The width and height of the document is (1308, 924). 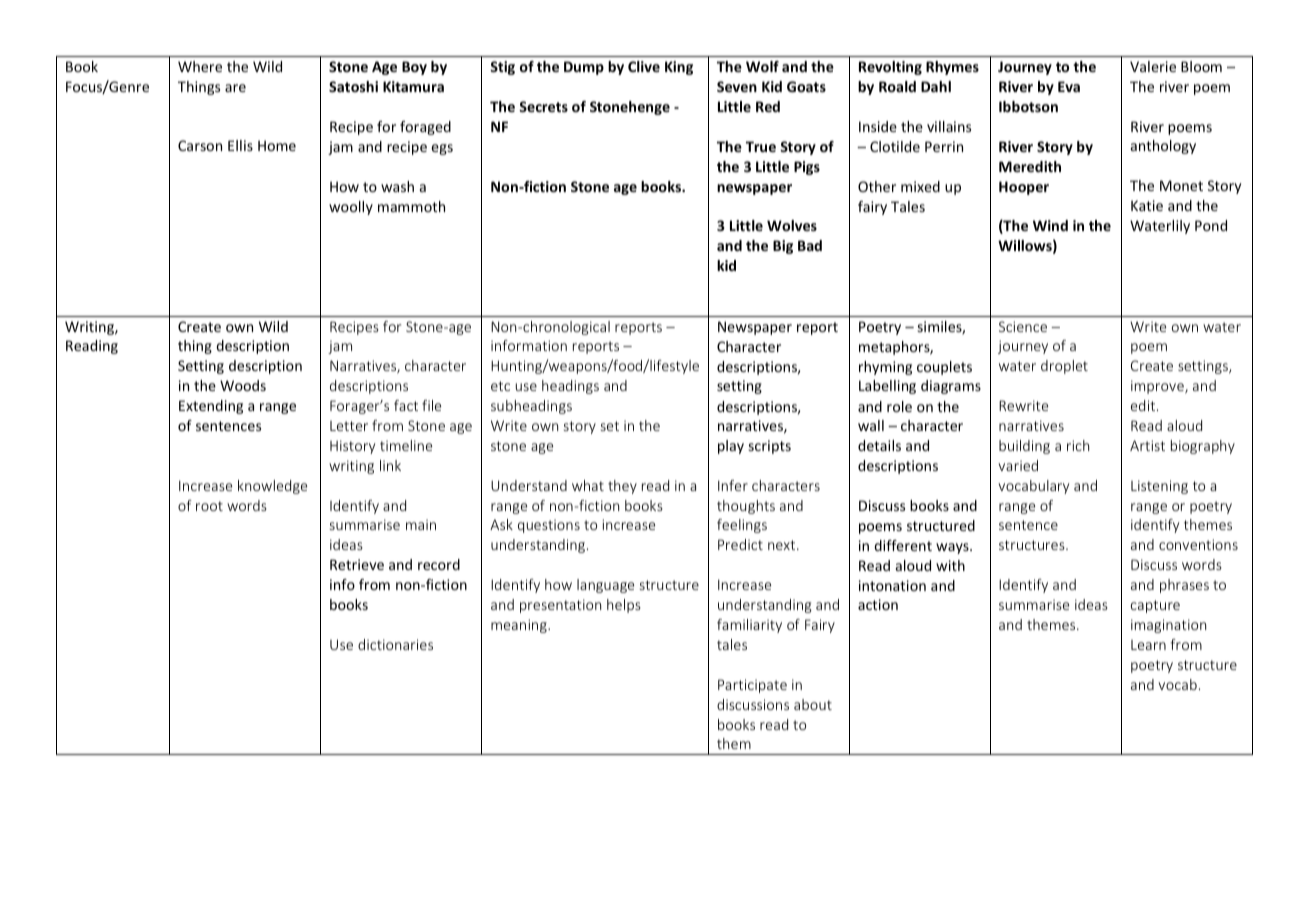 What do you see at coordinates (887, 387) in the document?
I see `Labelling` at bounding box center [887, 387].
